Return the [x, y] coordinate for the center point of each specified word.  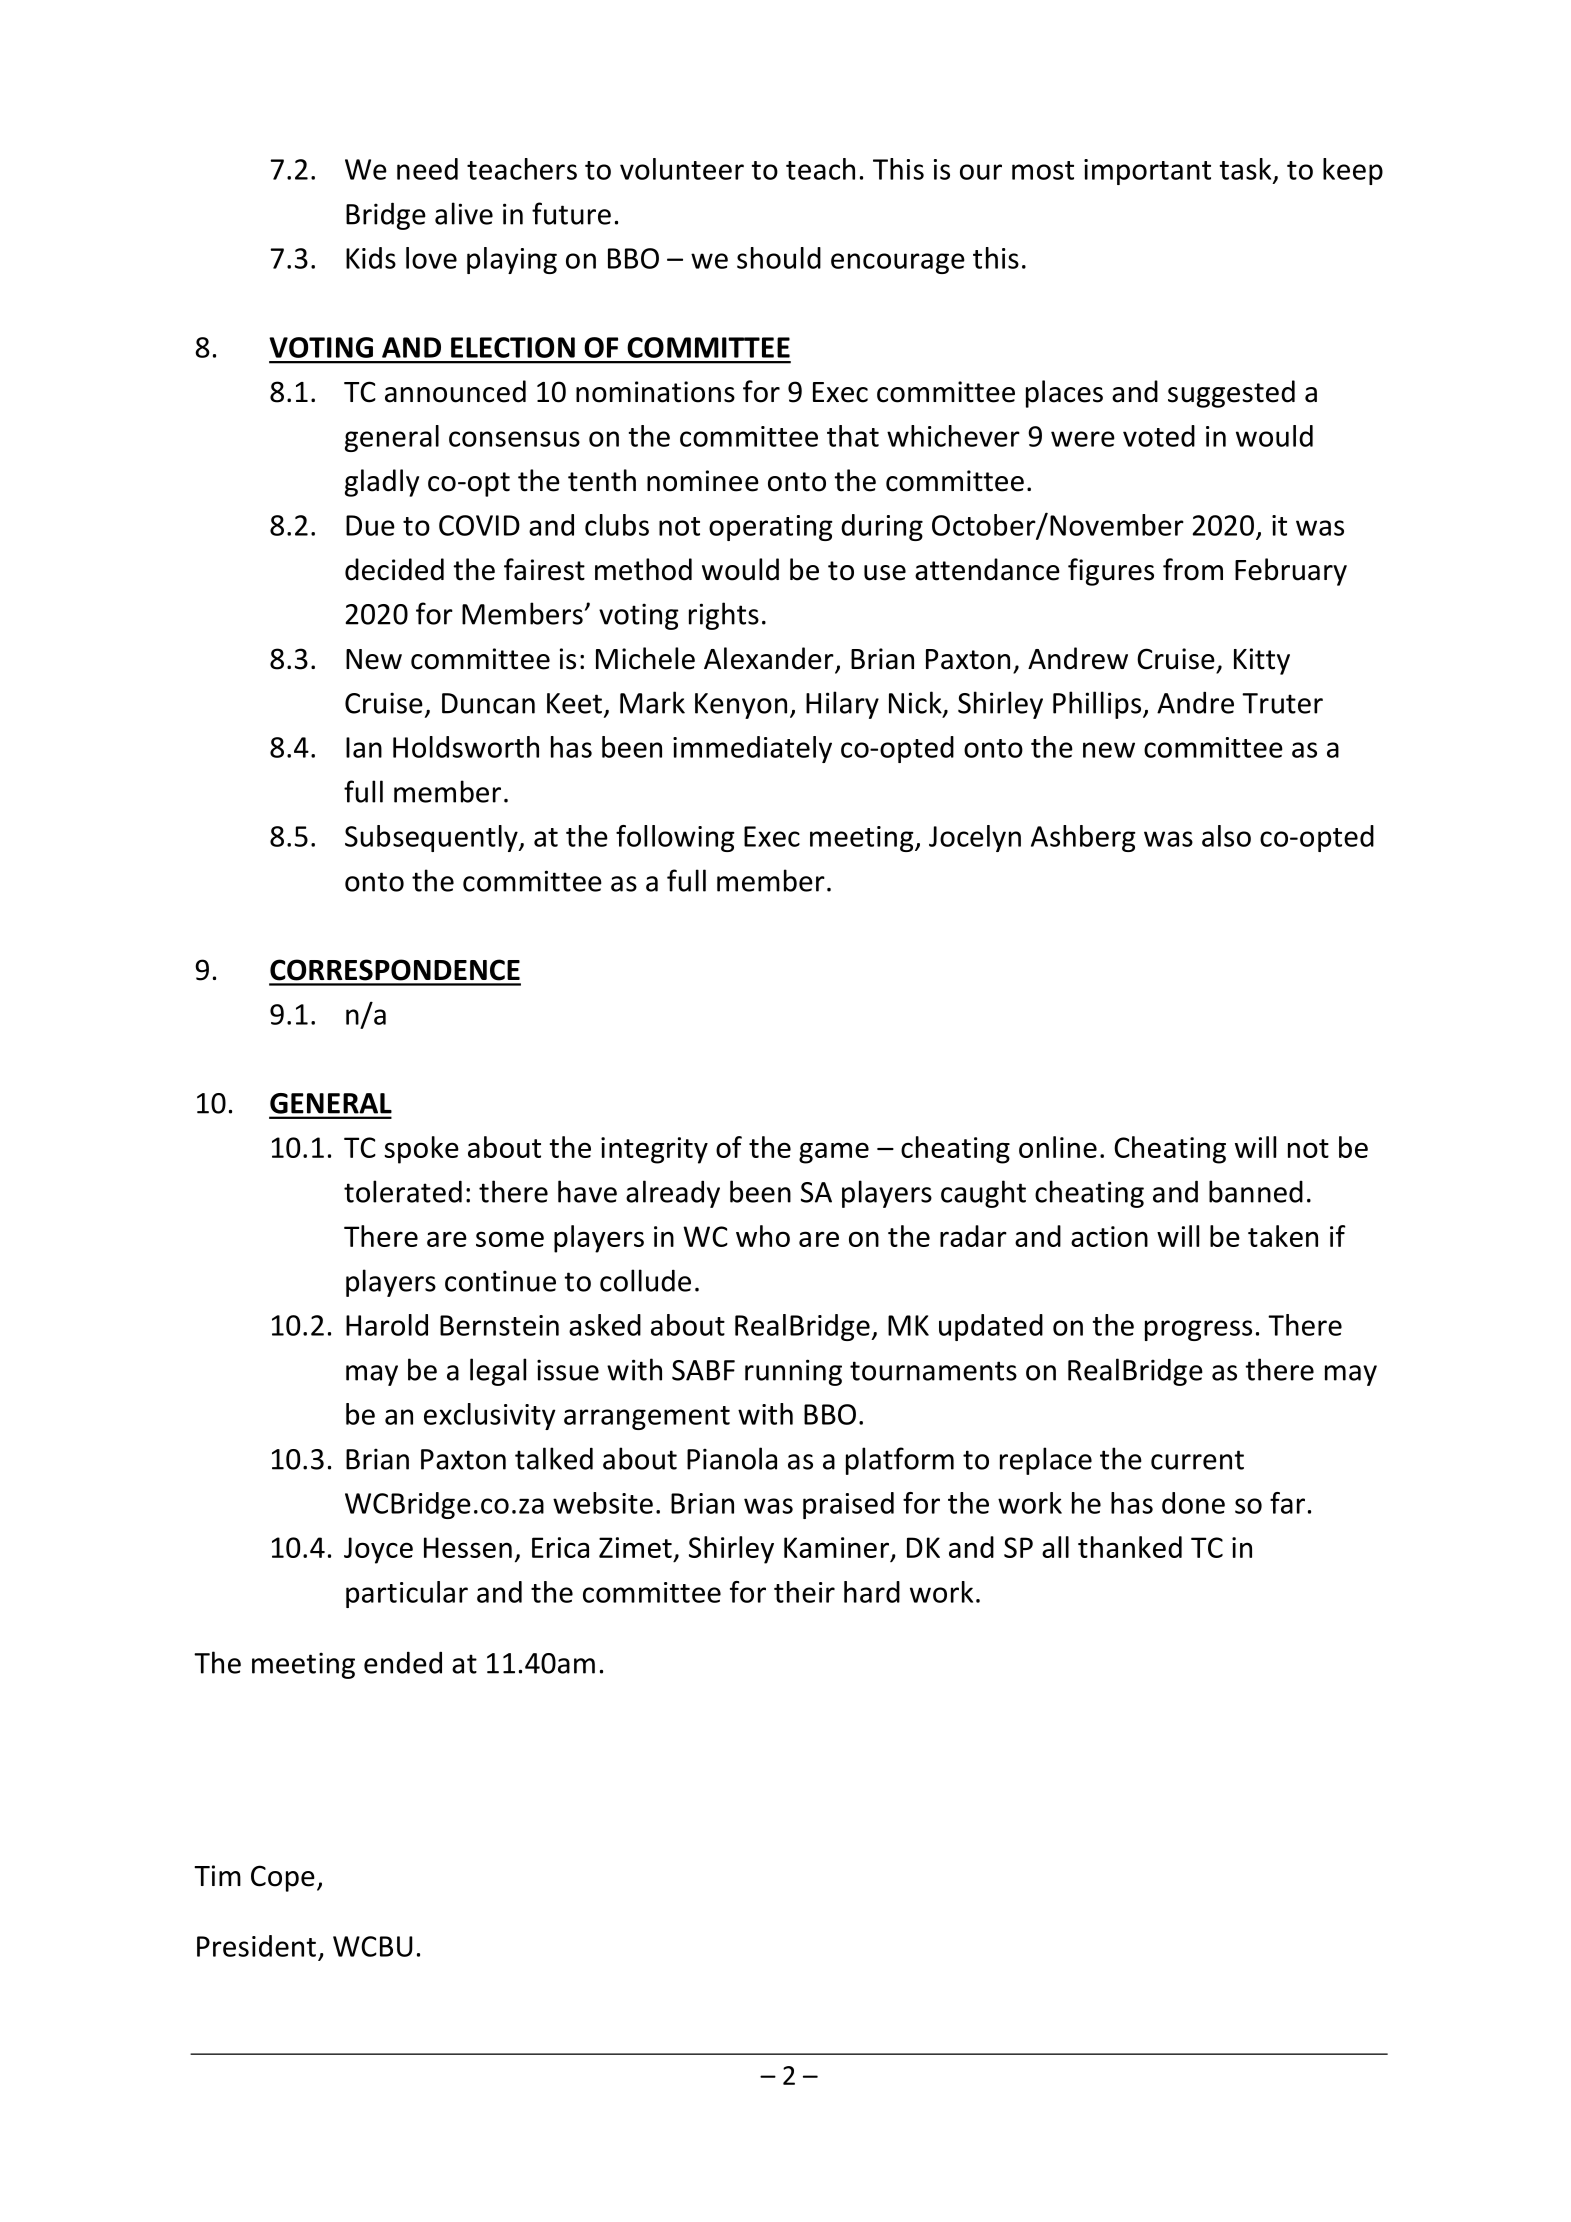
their [804, 1592]
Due [370, 525]
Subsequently [432, 838]
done [1193, 1503]
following [675, 838]
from [1193, 569]
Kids [371, 258]
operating [771, 528]
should [779, 258]
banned [1256, 1191]
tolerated [403, 1191]
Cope [283, 1878]
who [763, 1236]
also [1226, 836]
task [1247, 170]
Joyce [378, 1550]
